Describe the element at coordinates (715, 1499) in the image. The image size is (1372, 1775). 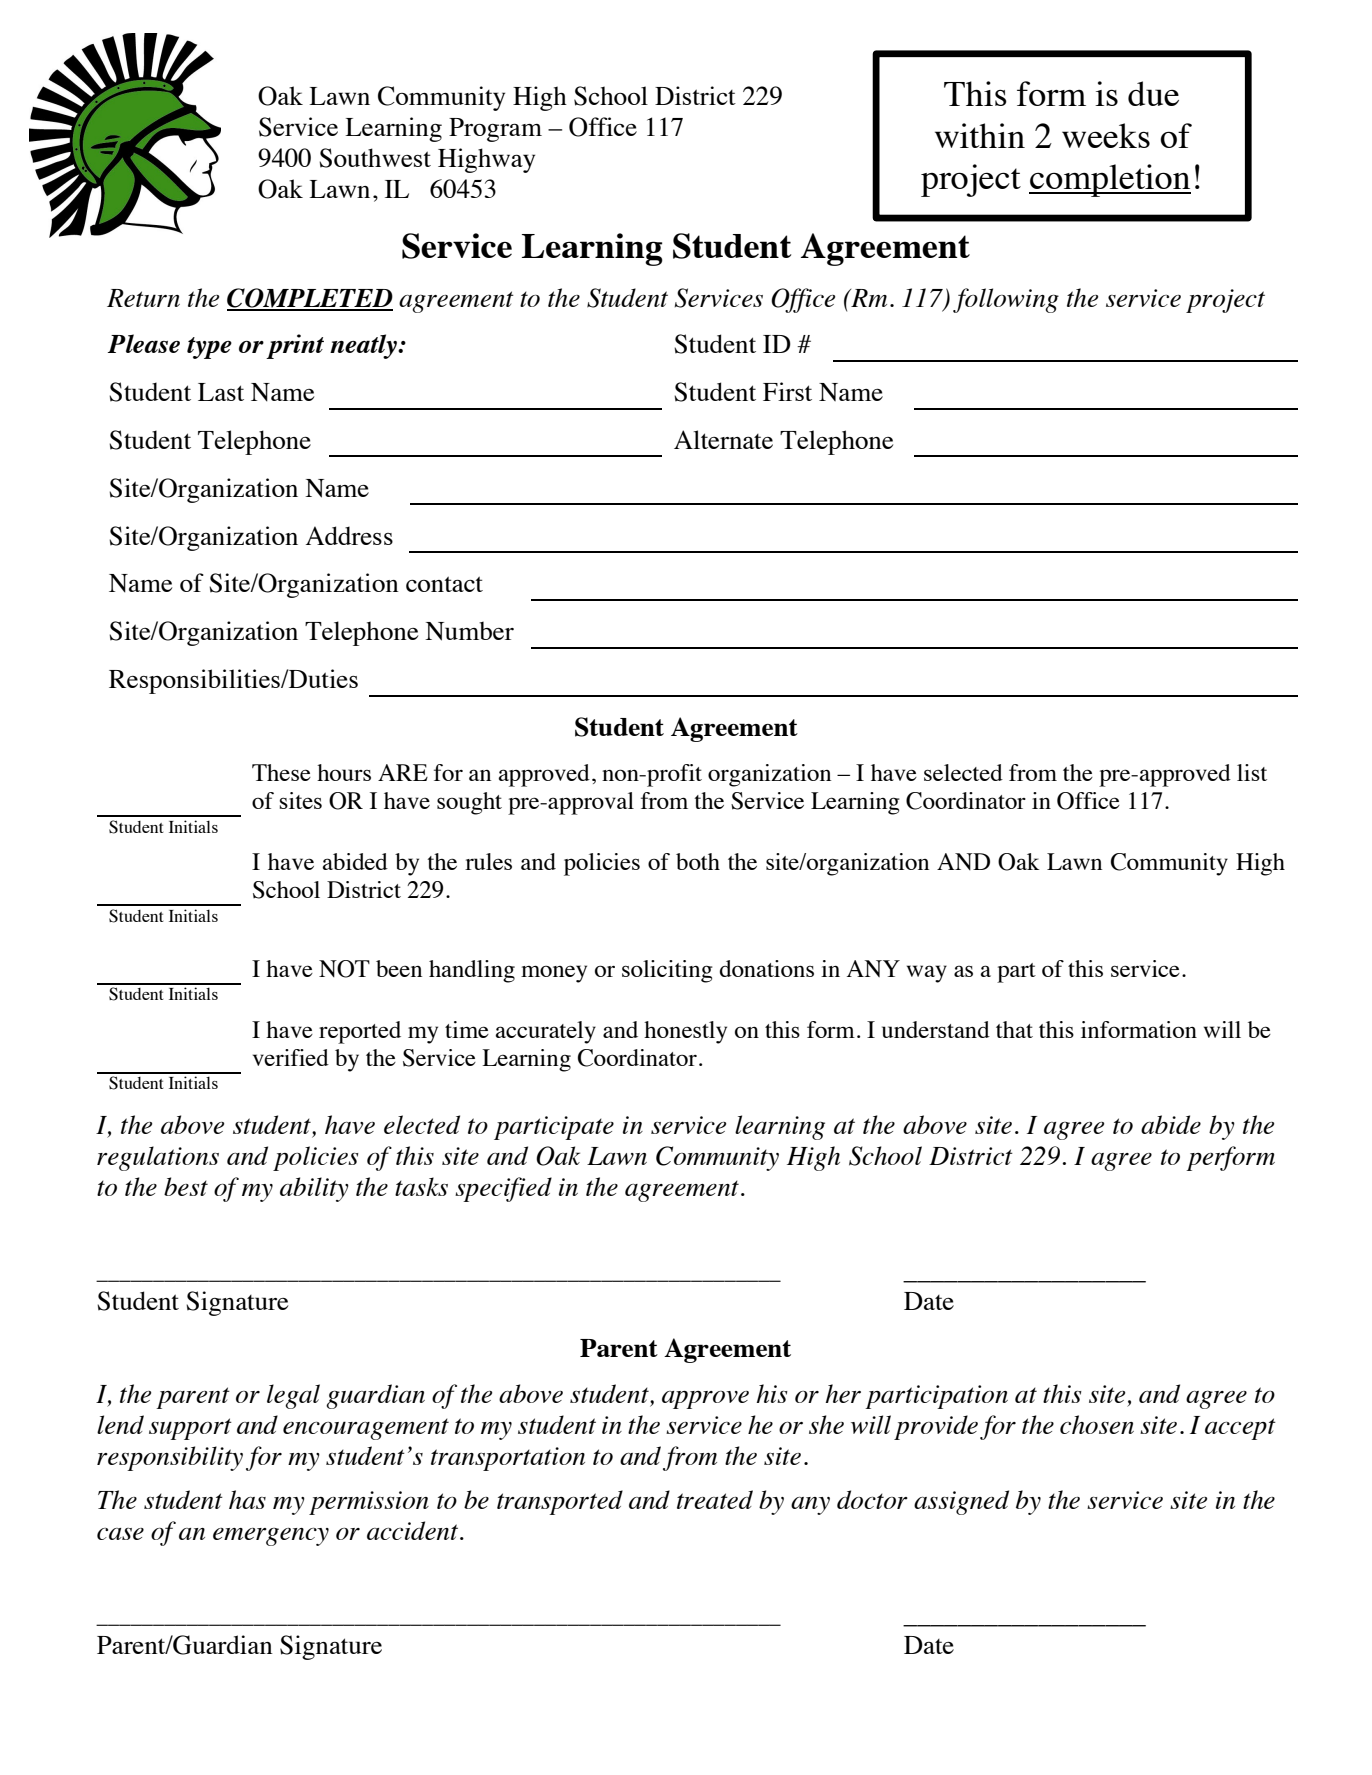
I see `treated` at that location.
